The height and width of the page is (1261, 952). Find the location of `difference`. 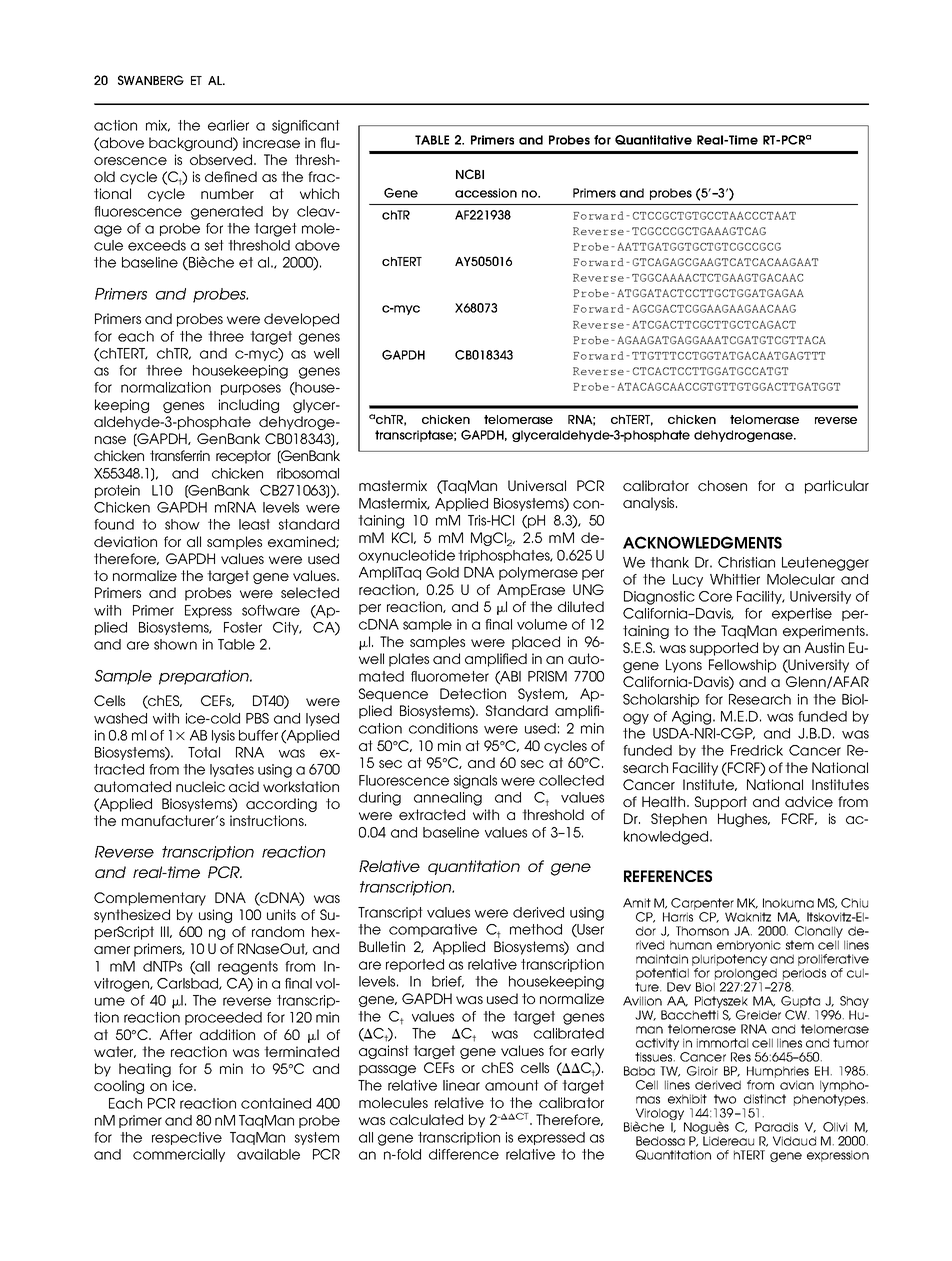

difference is located at coordinates (464, 1154).
